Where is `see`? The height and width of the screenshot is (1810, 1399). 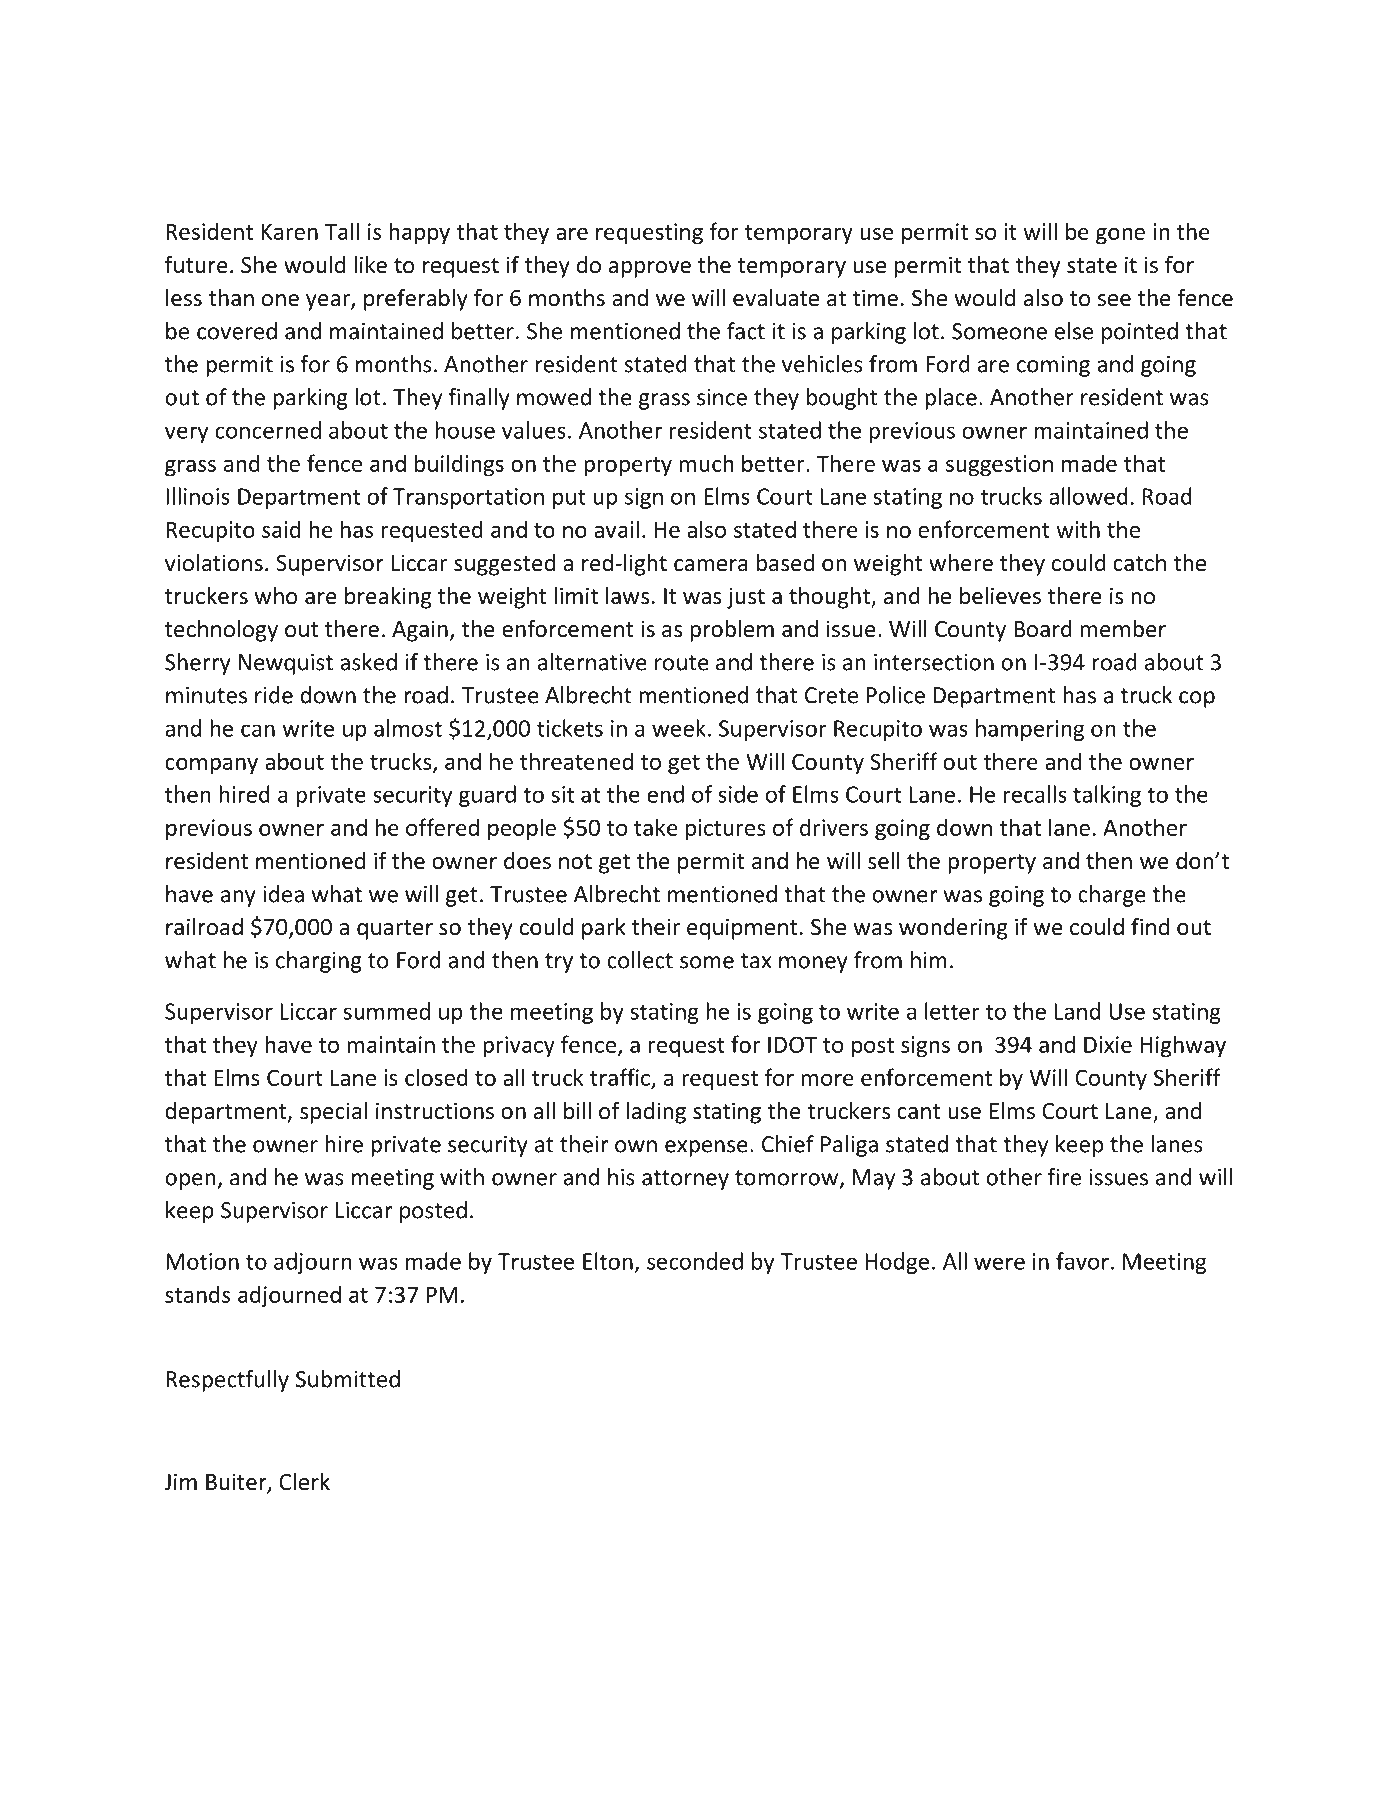
see is located at coordinates (1114, 300).
